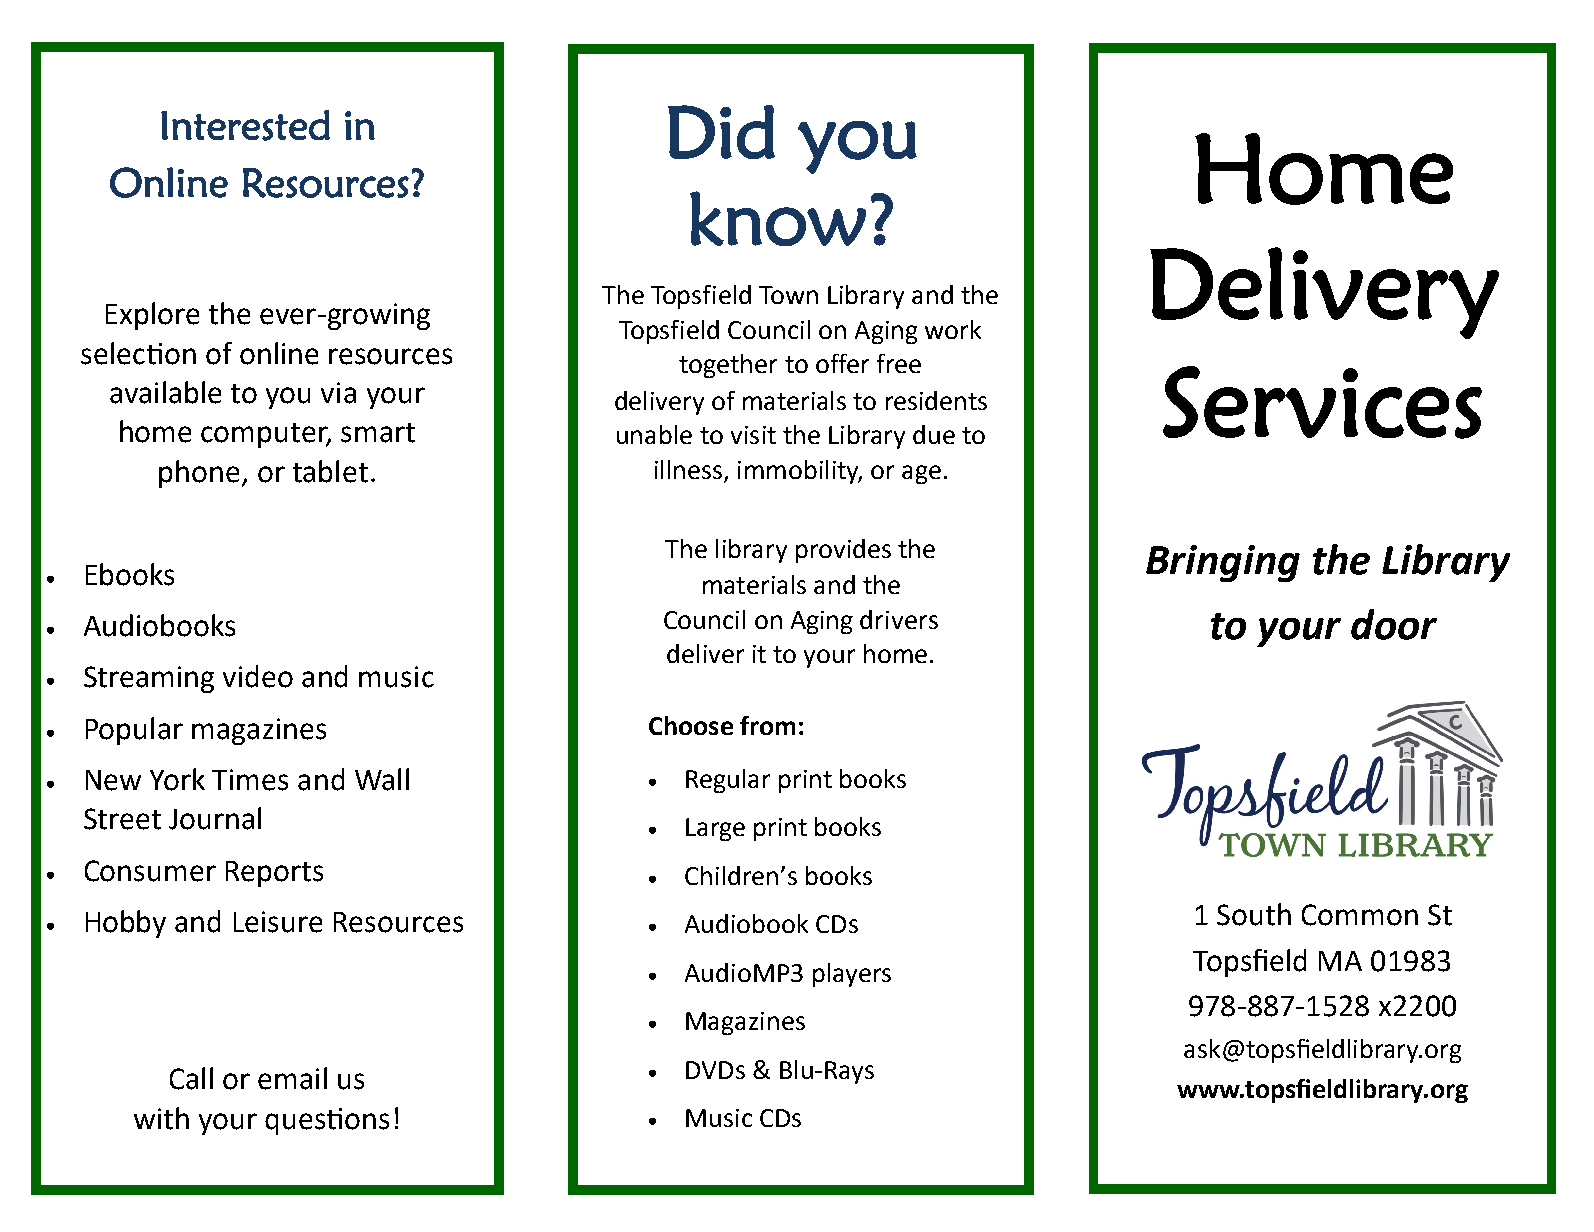 The image size is (1594, 1232). Describe the element at coordinates (1394, 624) in the document. I see `door` at that location.
